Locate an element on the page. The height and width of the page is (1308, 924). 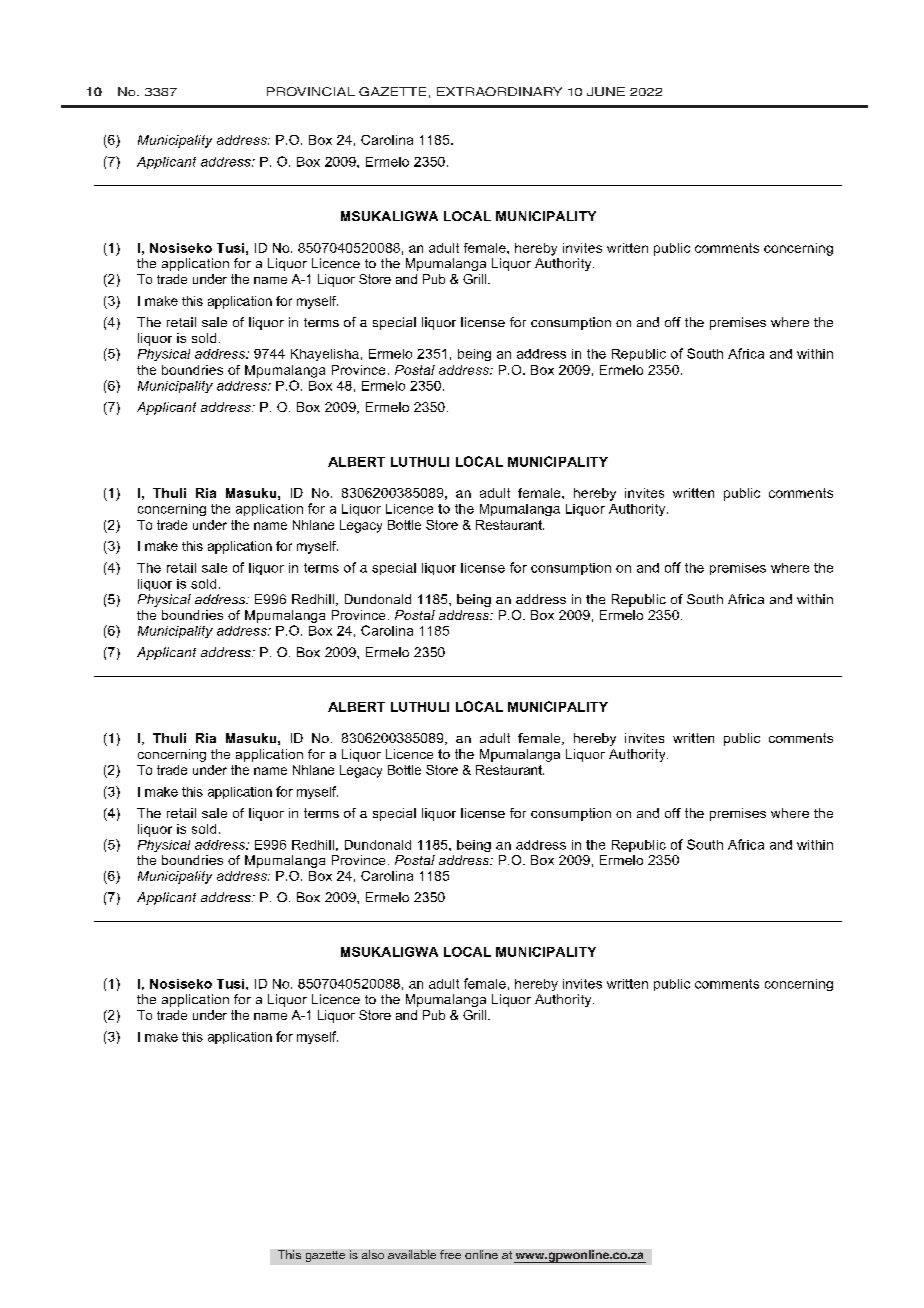
PROVINCIAL is located at coordinates (311, 91).
